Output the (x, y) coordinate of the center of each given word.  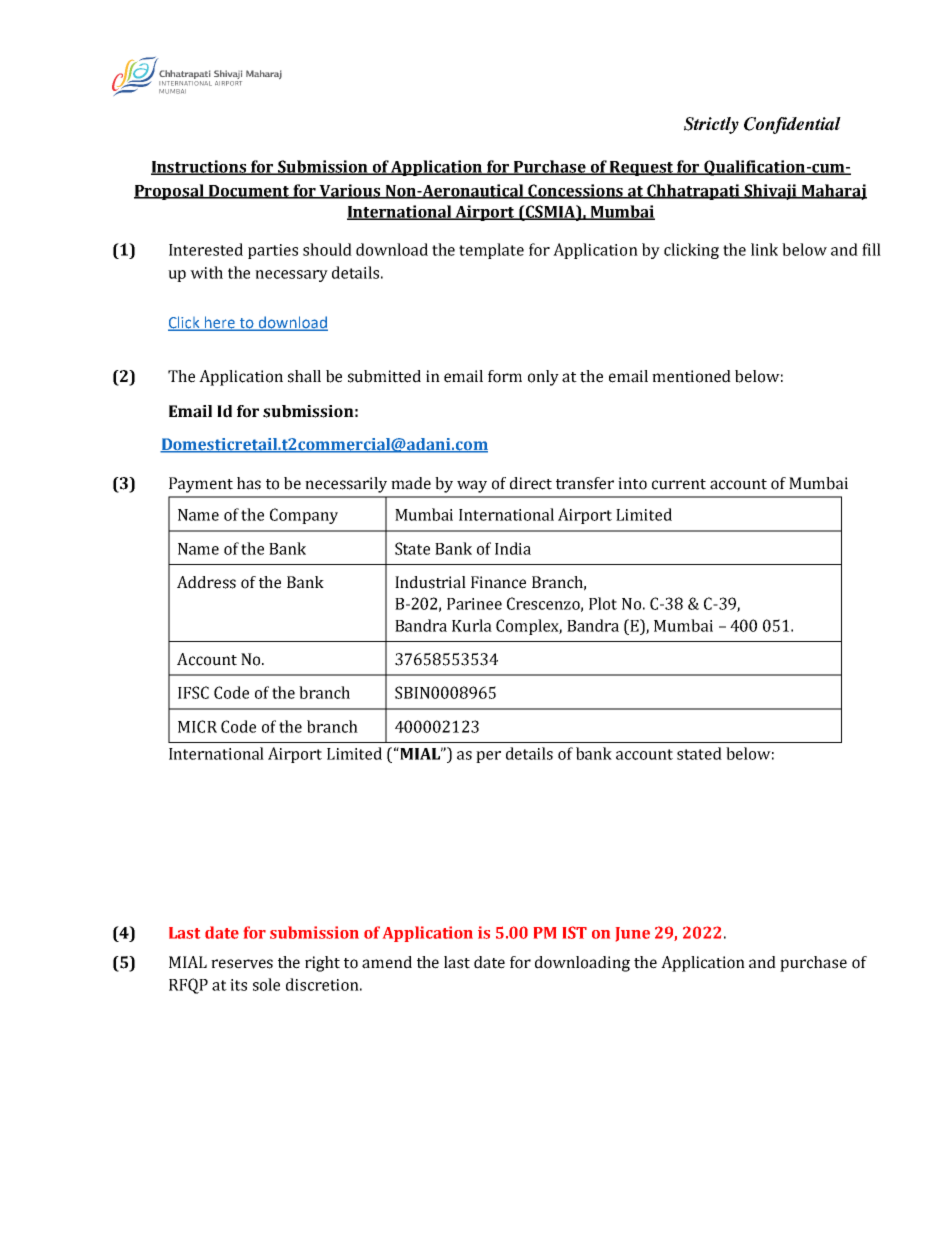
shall (304, 376)
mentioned (691, 376)
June (633, 934)
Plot (603, 603)
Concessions (576, 191)
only (543, 378)
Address (206, 582)
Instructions (200, 167)
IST (575, 932)
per (488, 757)
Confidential (792, 125)
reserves (242, 964)
